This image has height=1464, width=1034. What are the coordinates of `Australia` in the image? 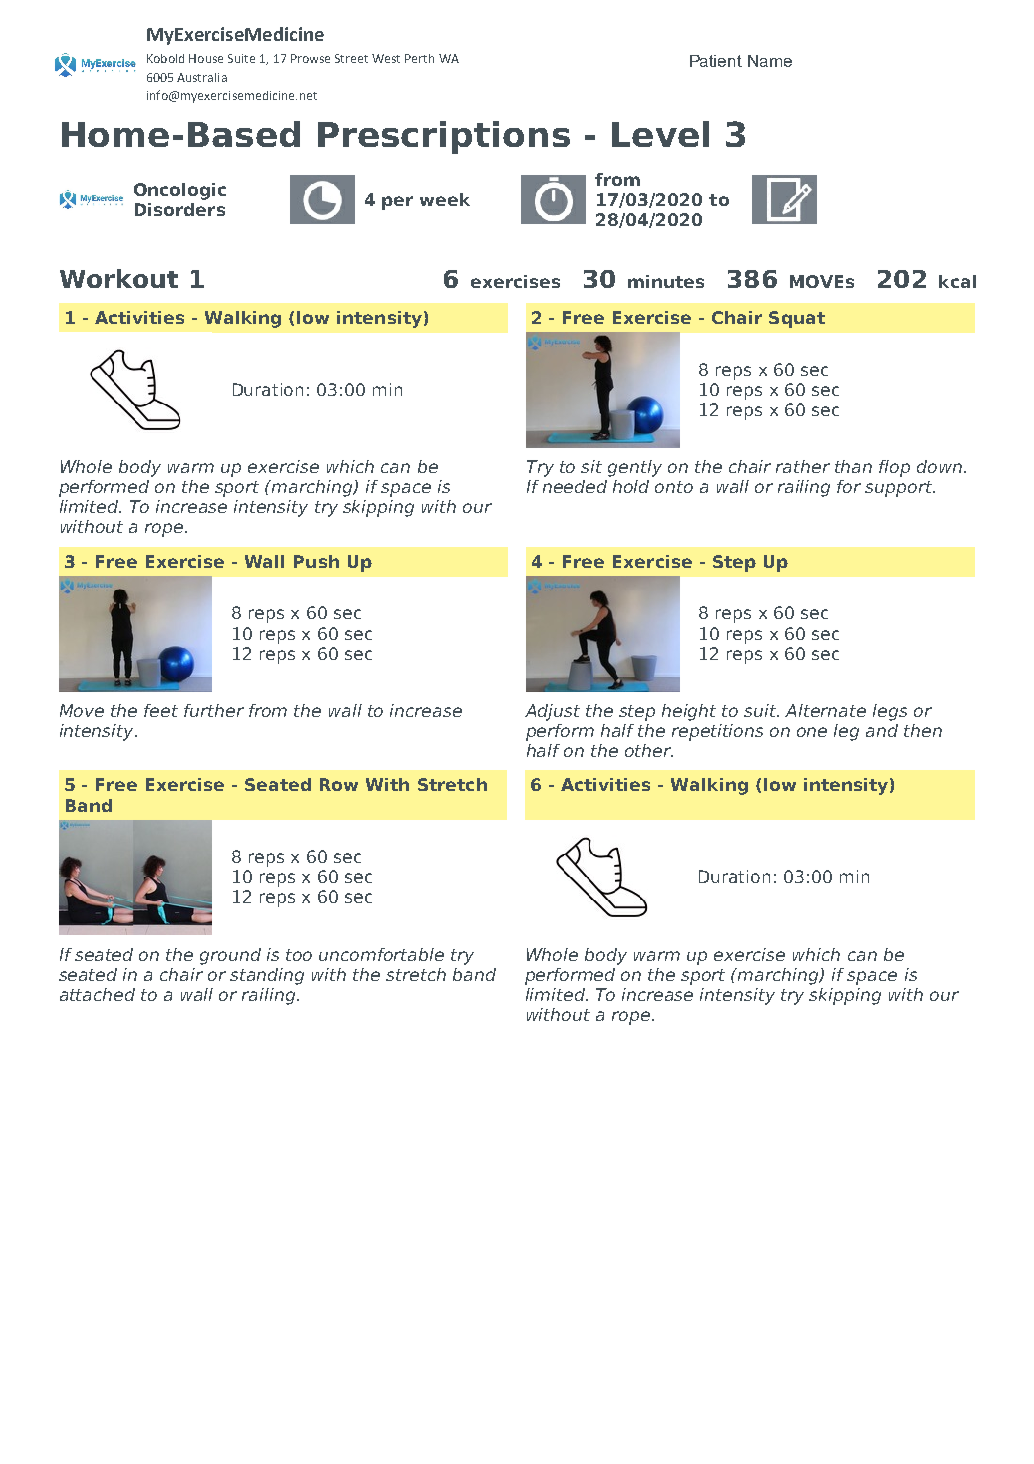 It's located at (202, 77).
